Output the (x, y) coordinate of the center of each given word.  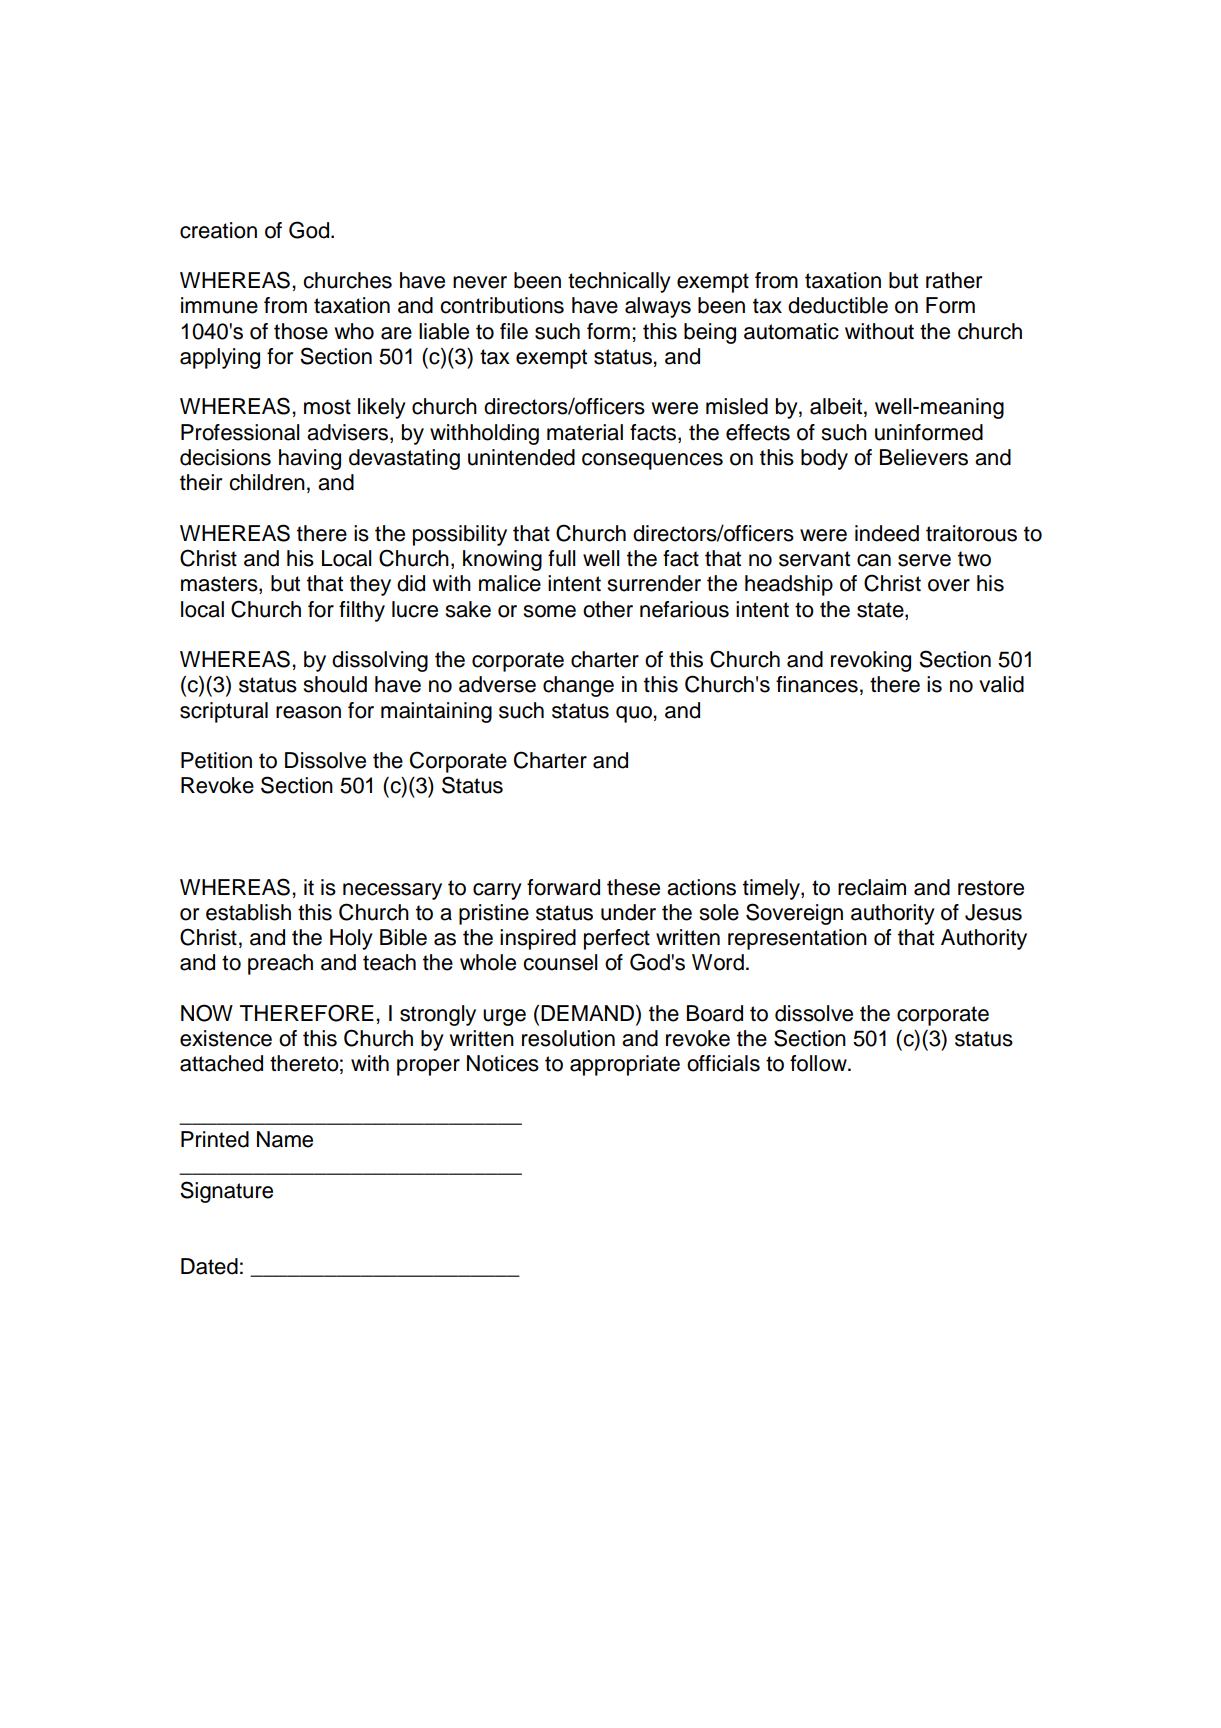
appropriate (625, 1065)
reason (308, 712)
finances (817, 684)
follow (819, 1063)
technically (619, 282)
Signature (226, 1192)
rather (954, 280)
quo (634, 714)
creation (218, 230)
